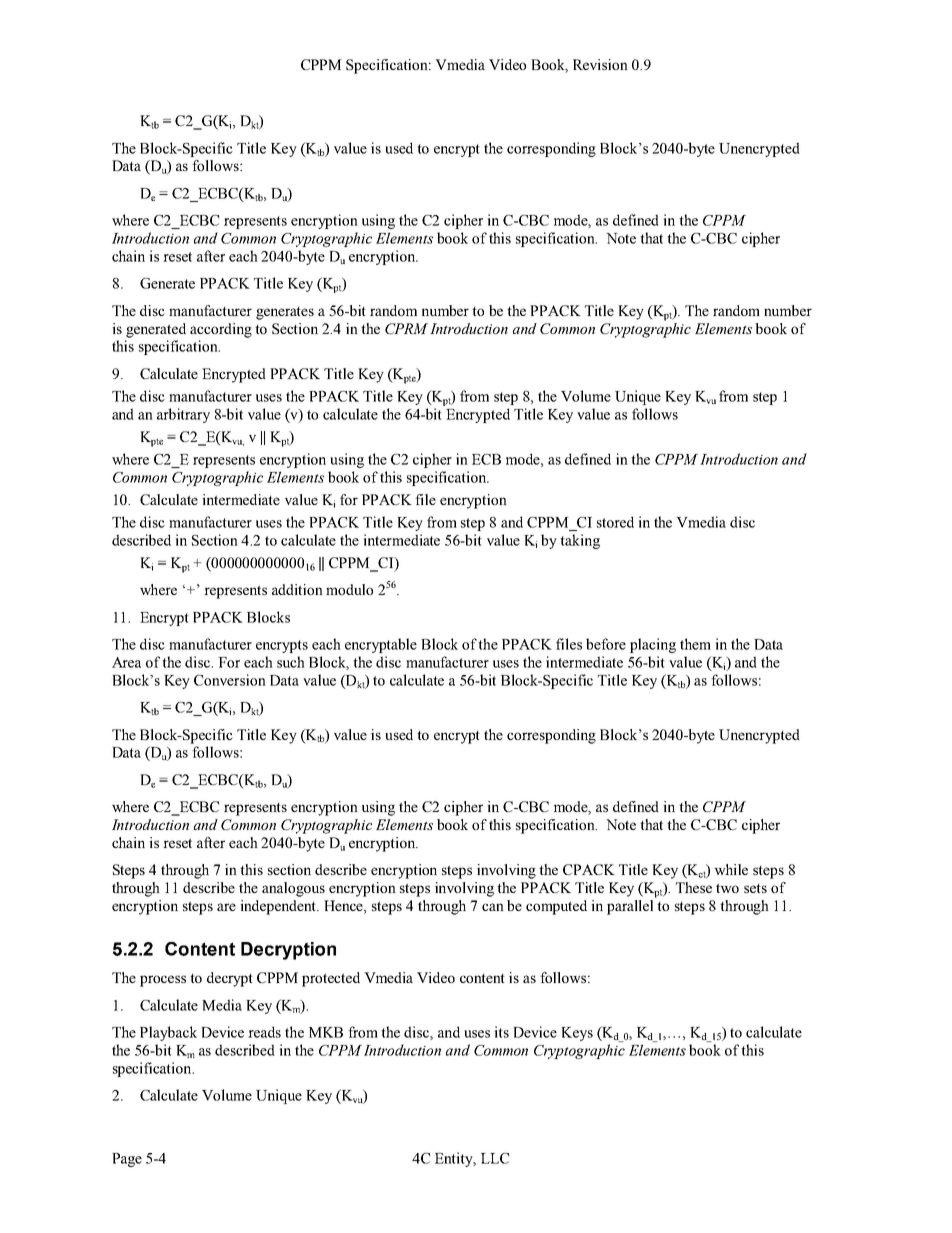  Describe the element at coordinates (615, 522) in the page. I see `stored` at that location.
